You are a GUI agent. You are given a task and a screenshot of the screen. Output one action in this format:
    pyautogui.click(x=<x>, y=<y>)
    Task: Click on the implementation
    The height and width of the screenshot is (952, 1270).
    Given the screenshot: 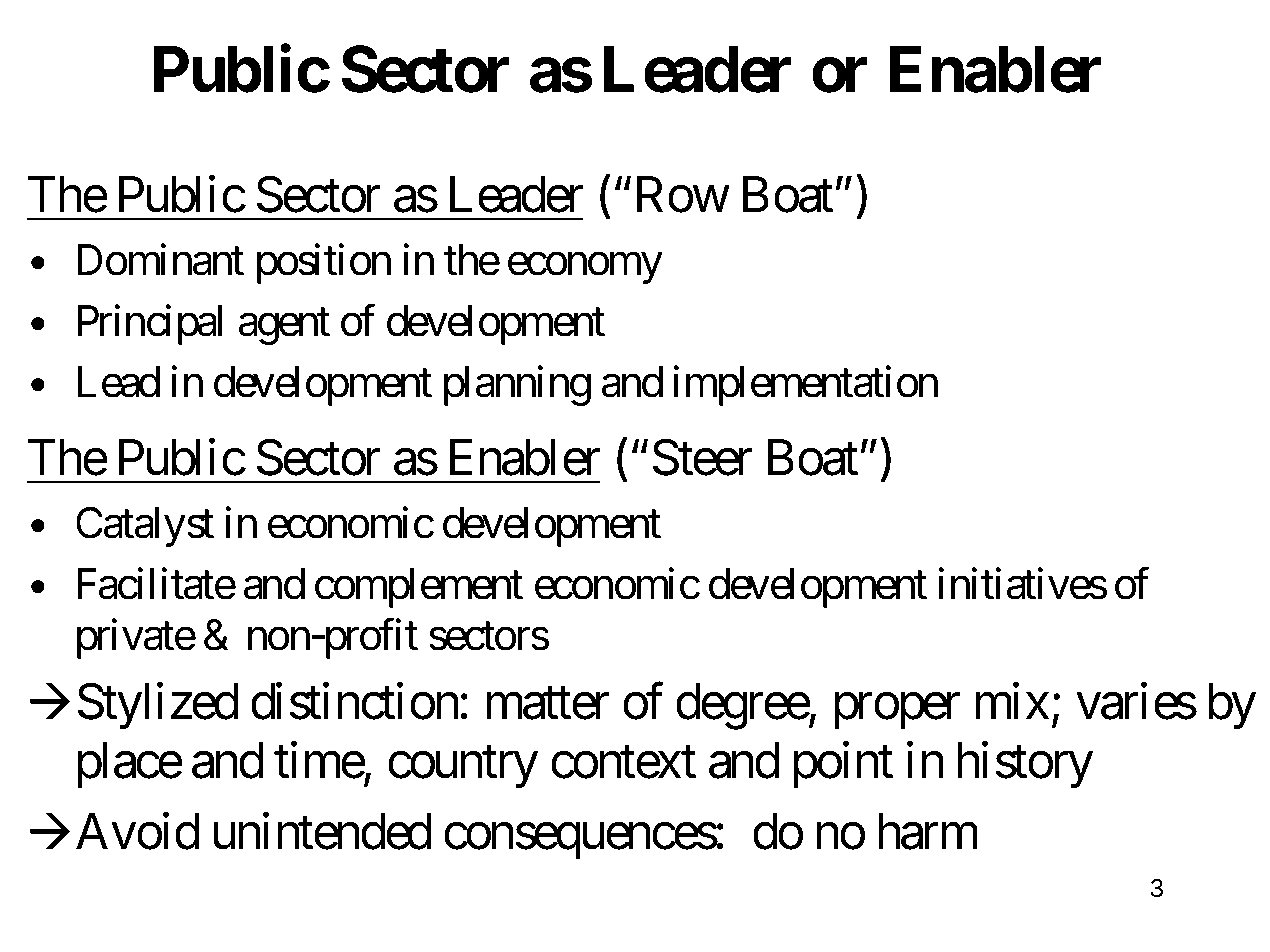 What is the action you would take?
    pyautogui.click(x=805, y=386)
